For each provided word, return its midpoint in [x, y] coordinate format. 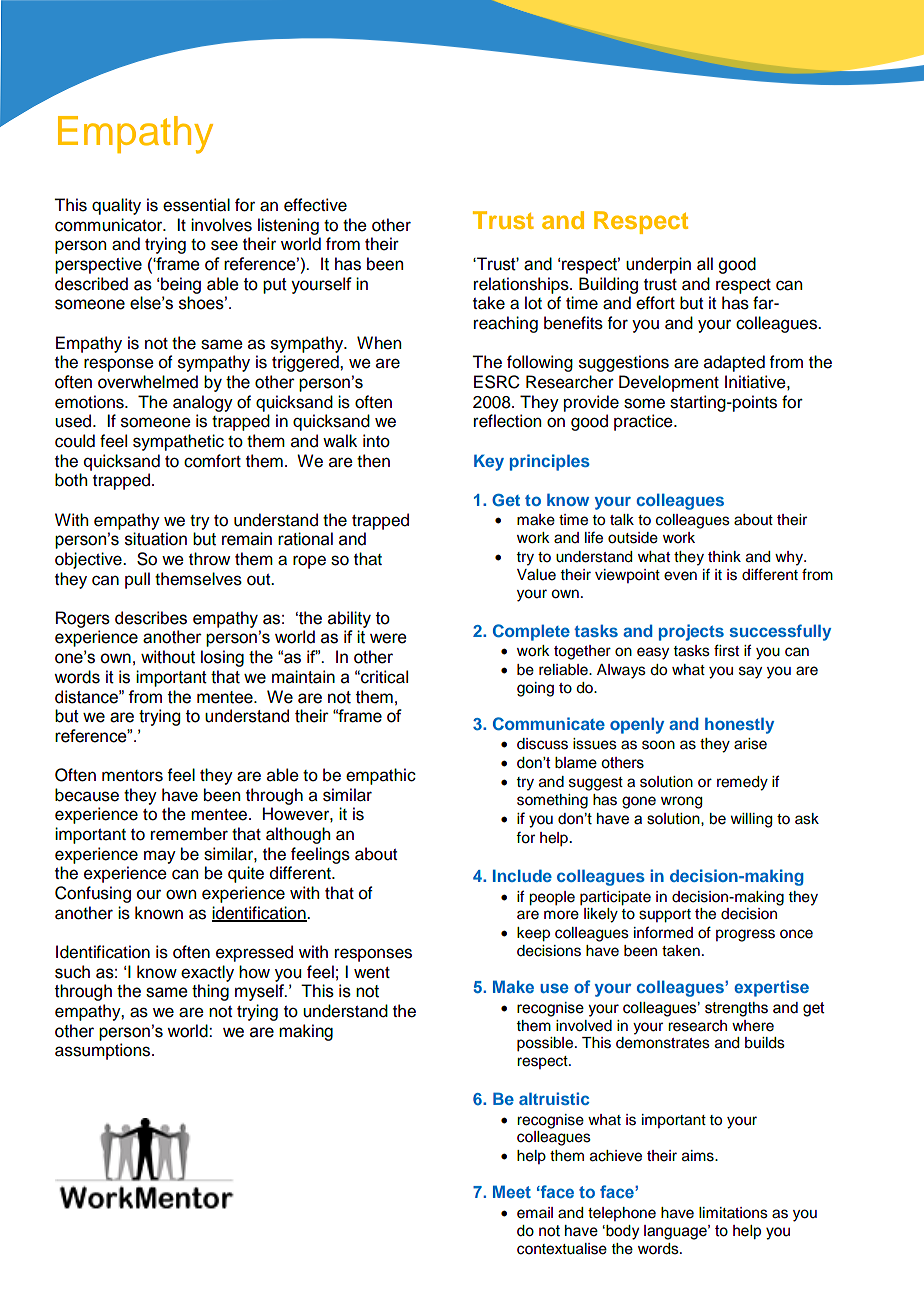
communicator [110, 225]
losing [222, 658]
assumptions [104, 1051]
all [705, 264]
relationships [522, 285]
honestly [739, 725]
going [535, 689]
